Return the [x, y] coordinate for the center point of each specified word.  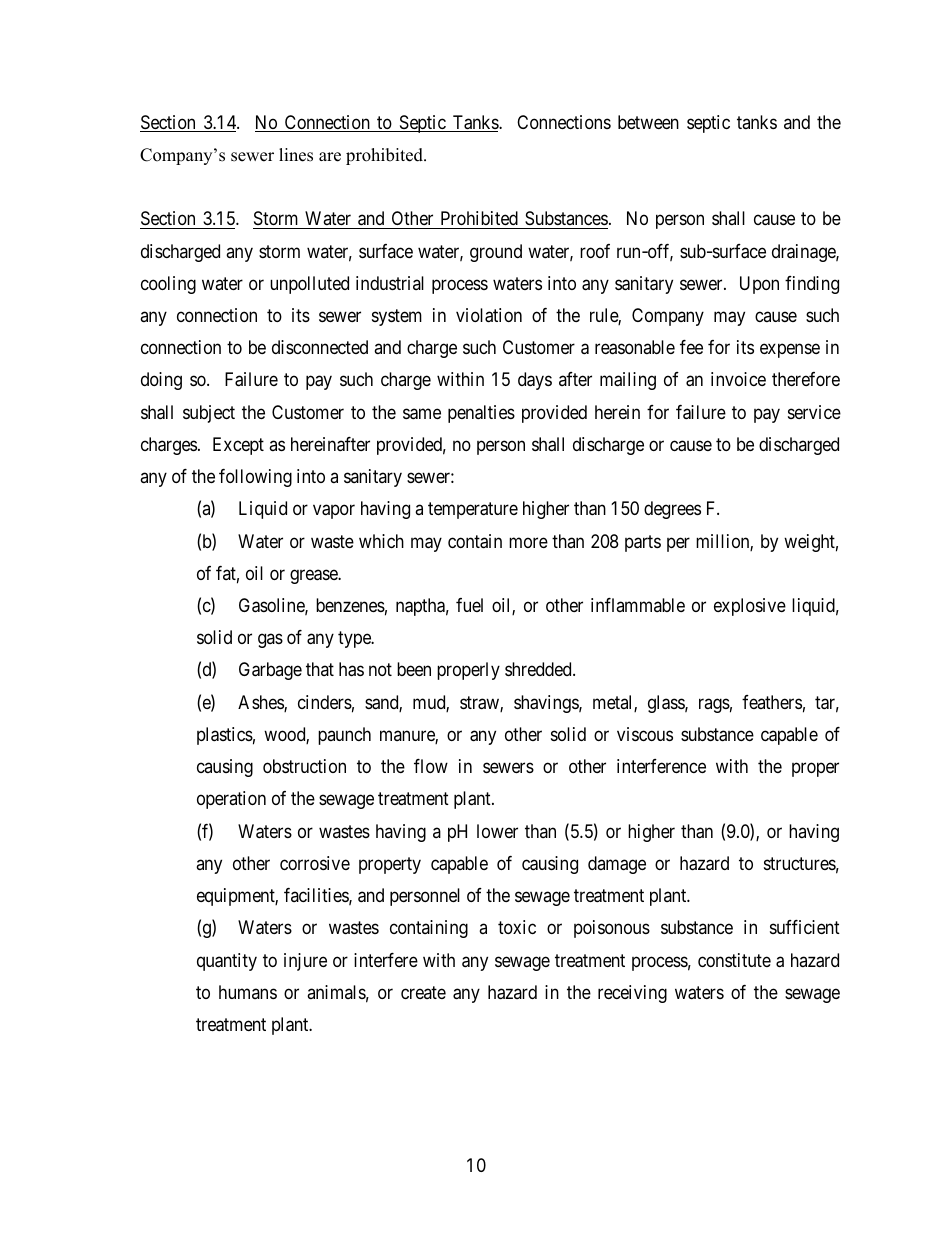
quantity [227, 962]
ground [496, 253]
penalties [481, 414]
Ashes [261, 703]
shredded [539, 669]
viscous [645, 734]
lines [296, 155]
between [648, 122]
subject [209, 414]
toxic [517, 927]
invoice [738, 379]
